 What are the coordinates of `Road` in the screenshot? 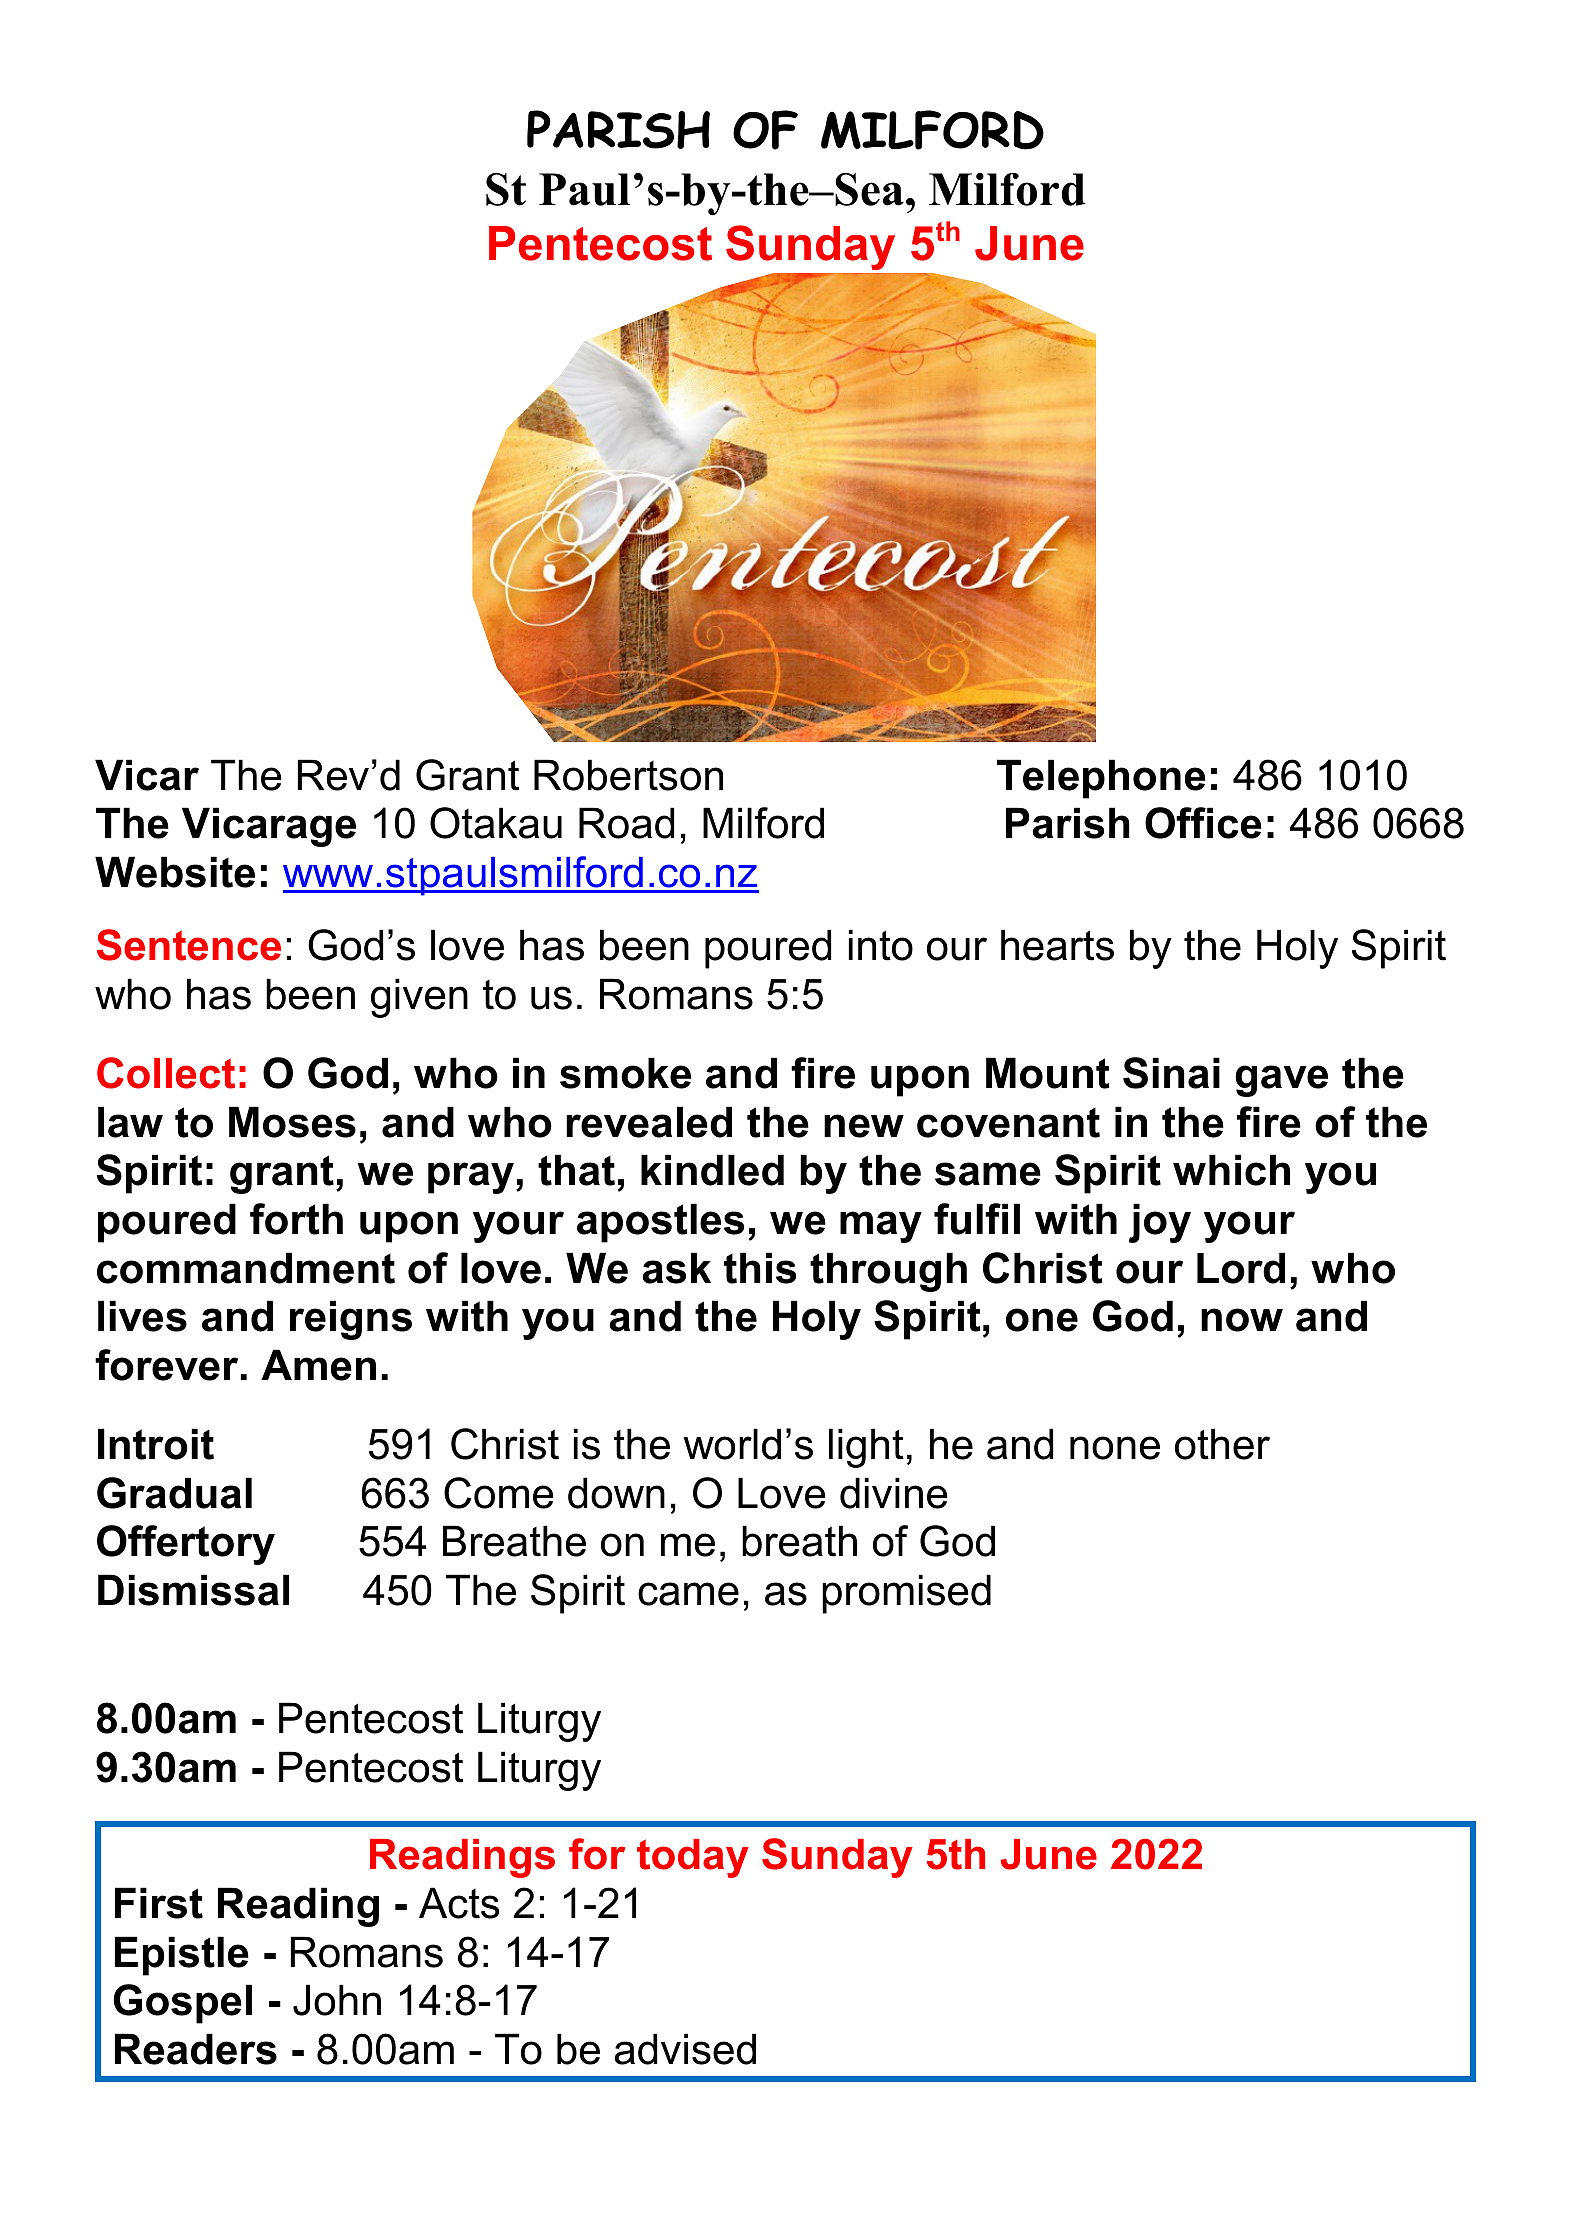 It's located at (626, 823).
